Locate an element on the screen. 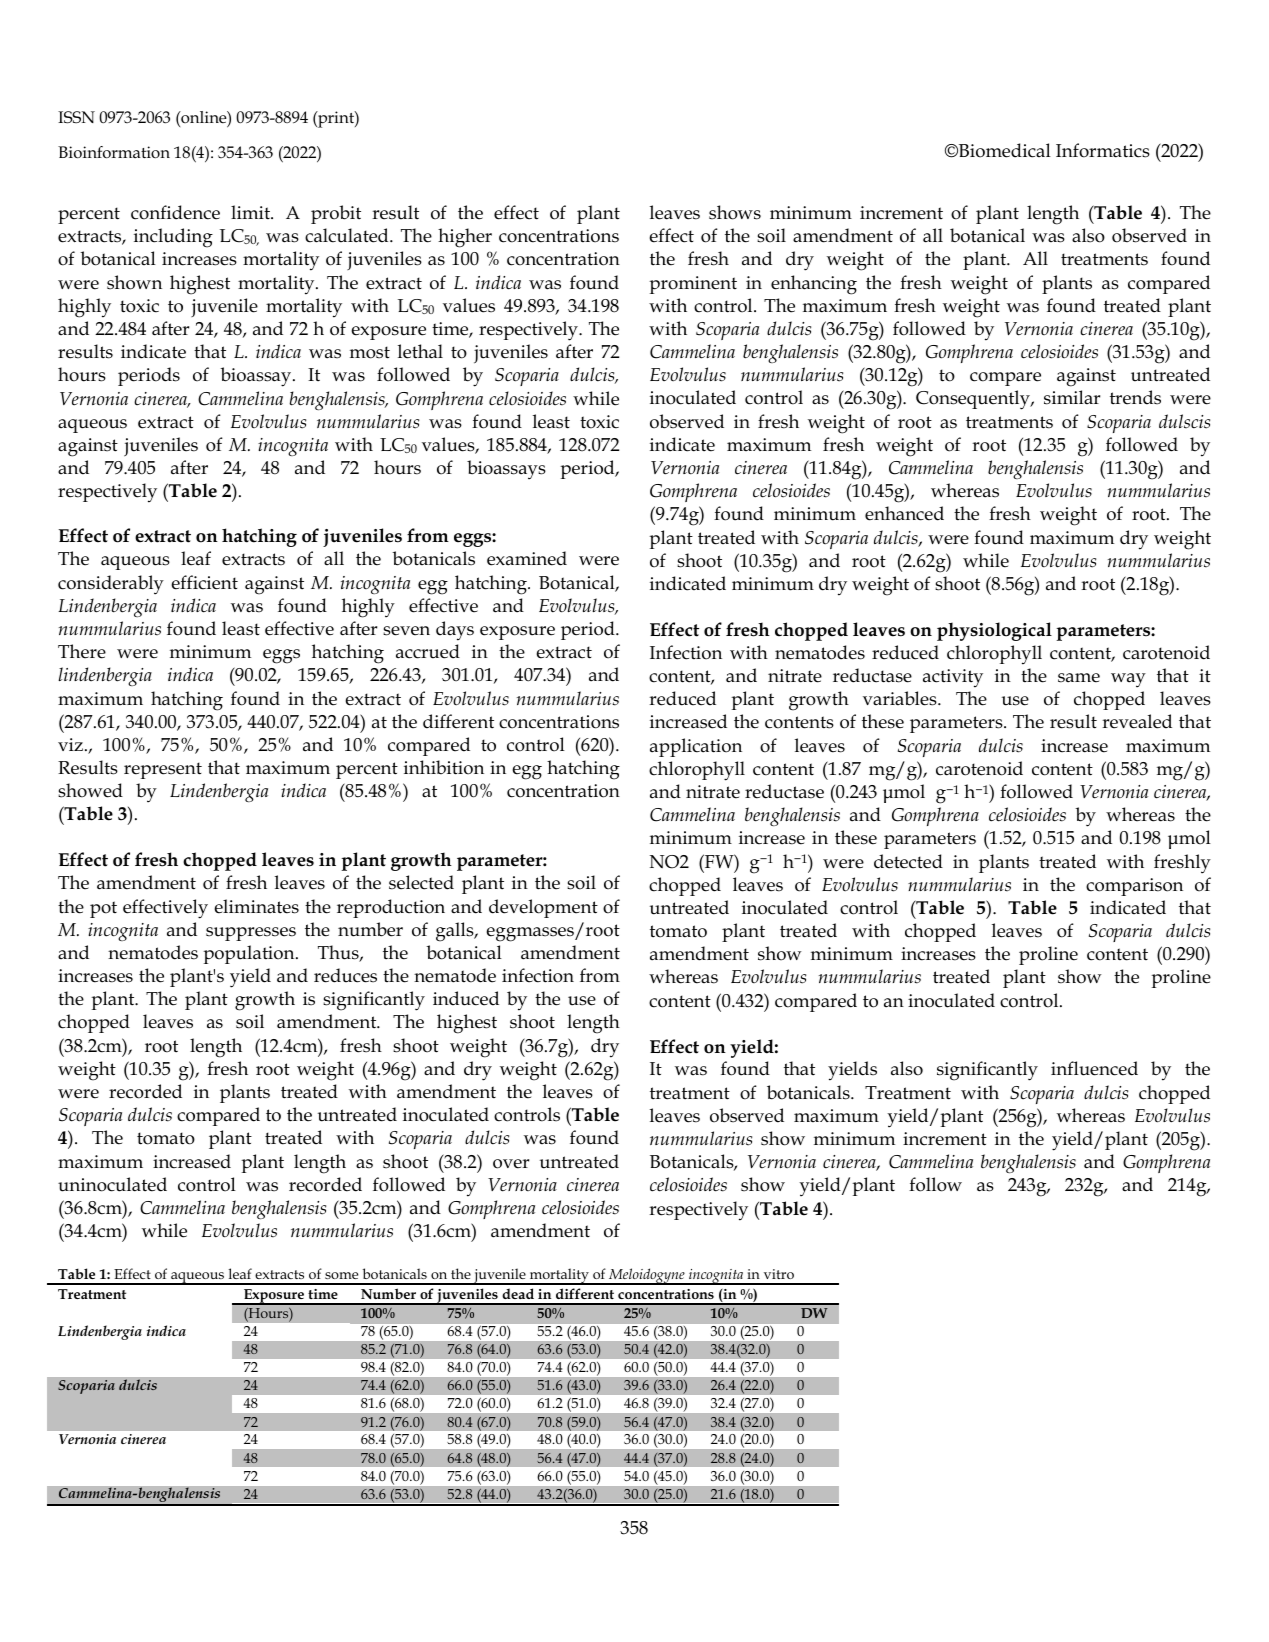  population is located at coordinates (250, 954).
